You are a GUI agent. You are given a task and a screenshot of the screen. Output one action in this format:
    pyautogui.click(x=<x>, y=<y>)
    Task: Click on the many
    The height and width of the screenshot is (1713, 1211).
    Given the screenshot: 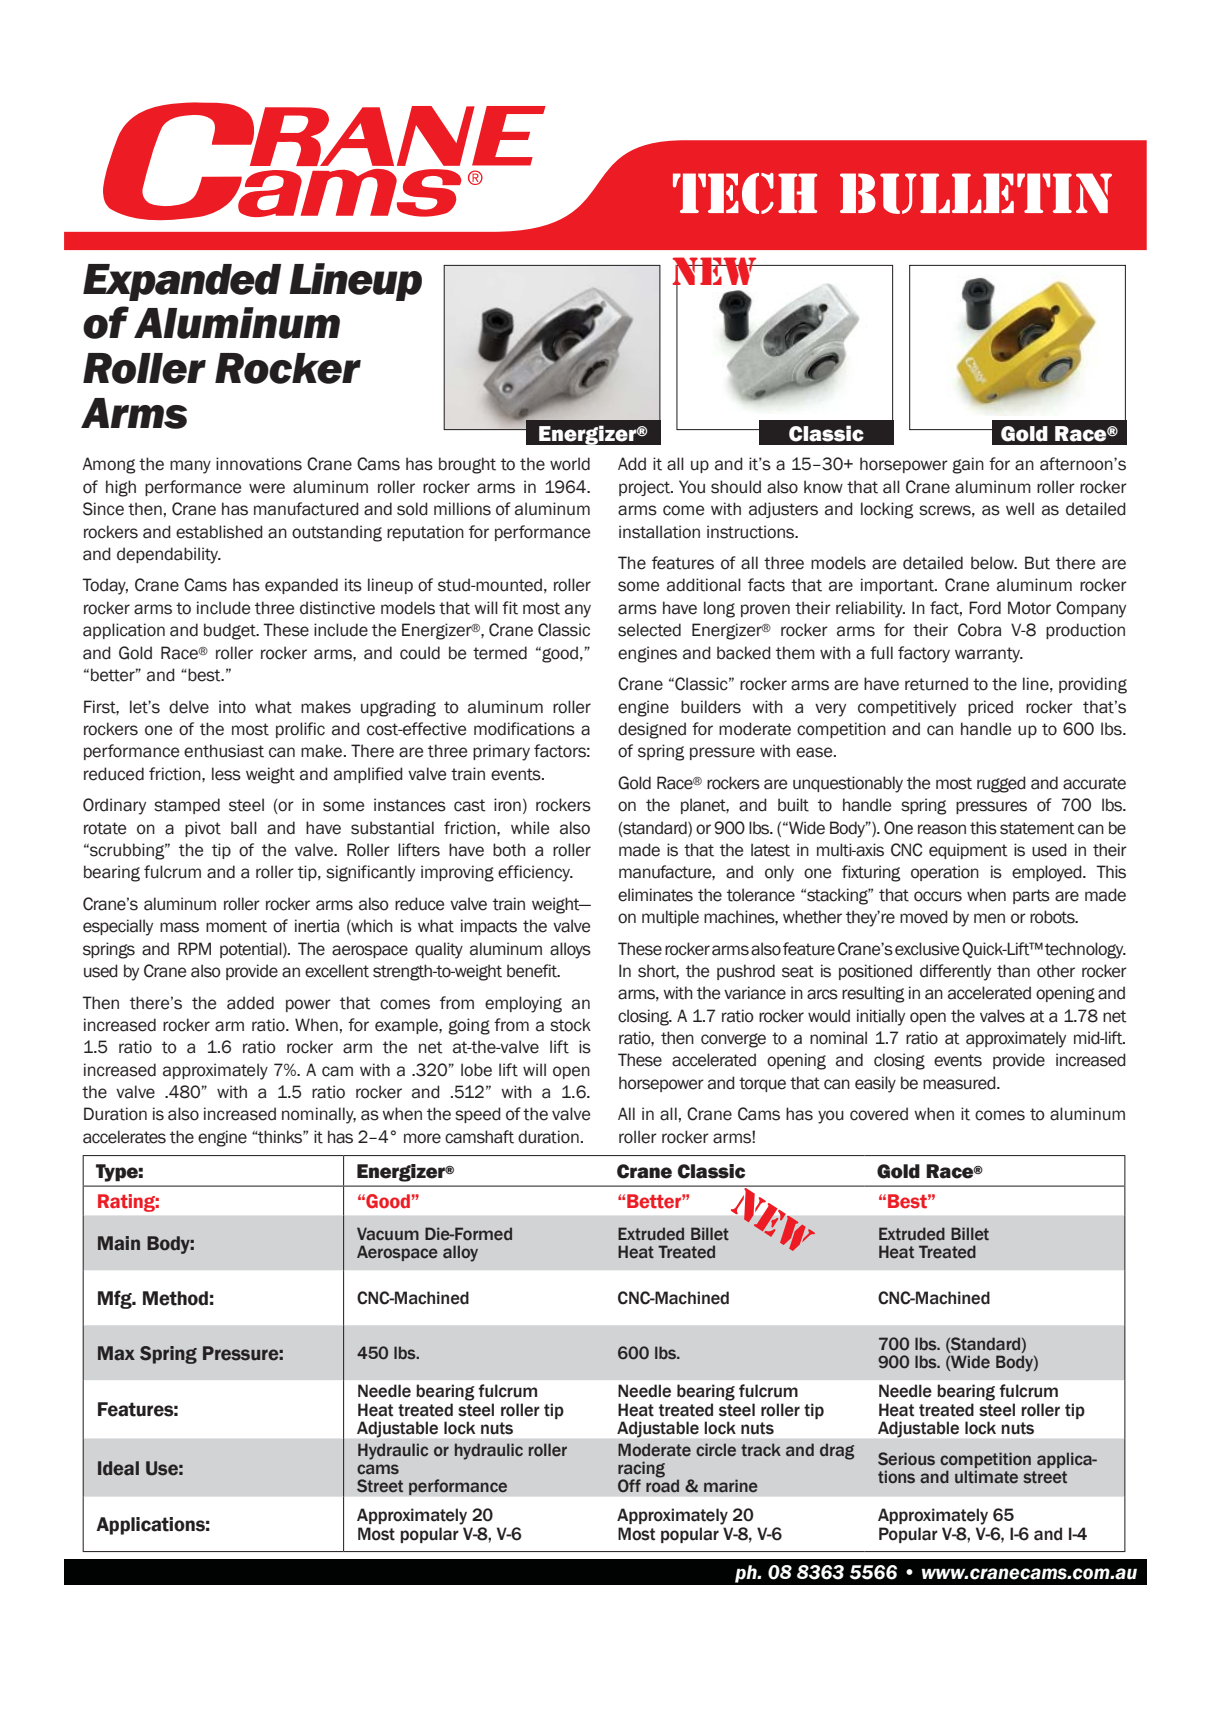 What is the action you would take?
    pyautogui.click(x=190, y=467)
